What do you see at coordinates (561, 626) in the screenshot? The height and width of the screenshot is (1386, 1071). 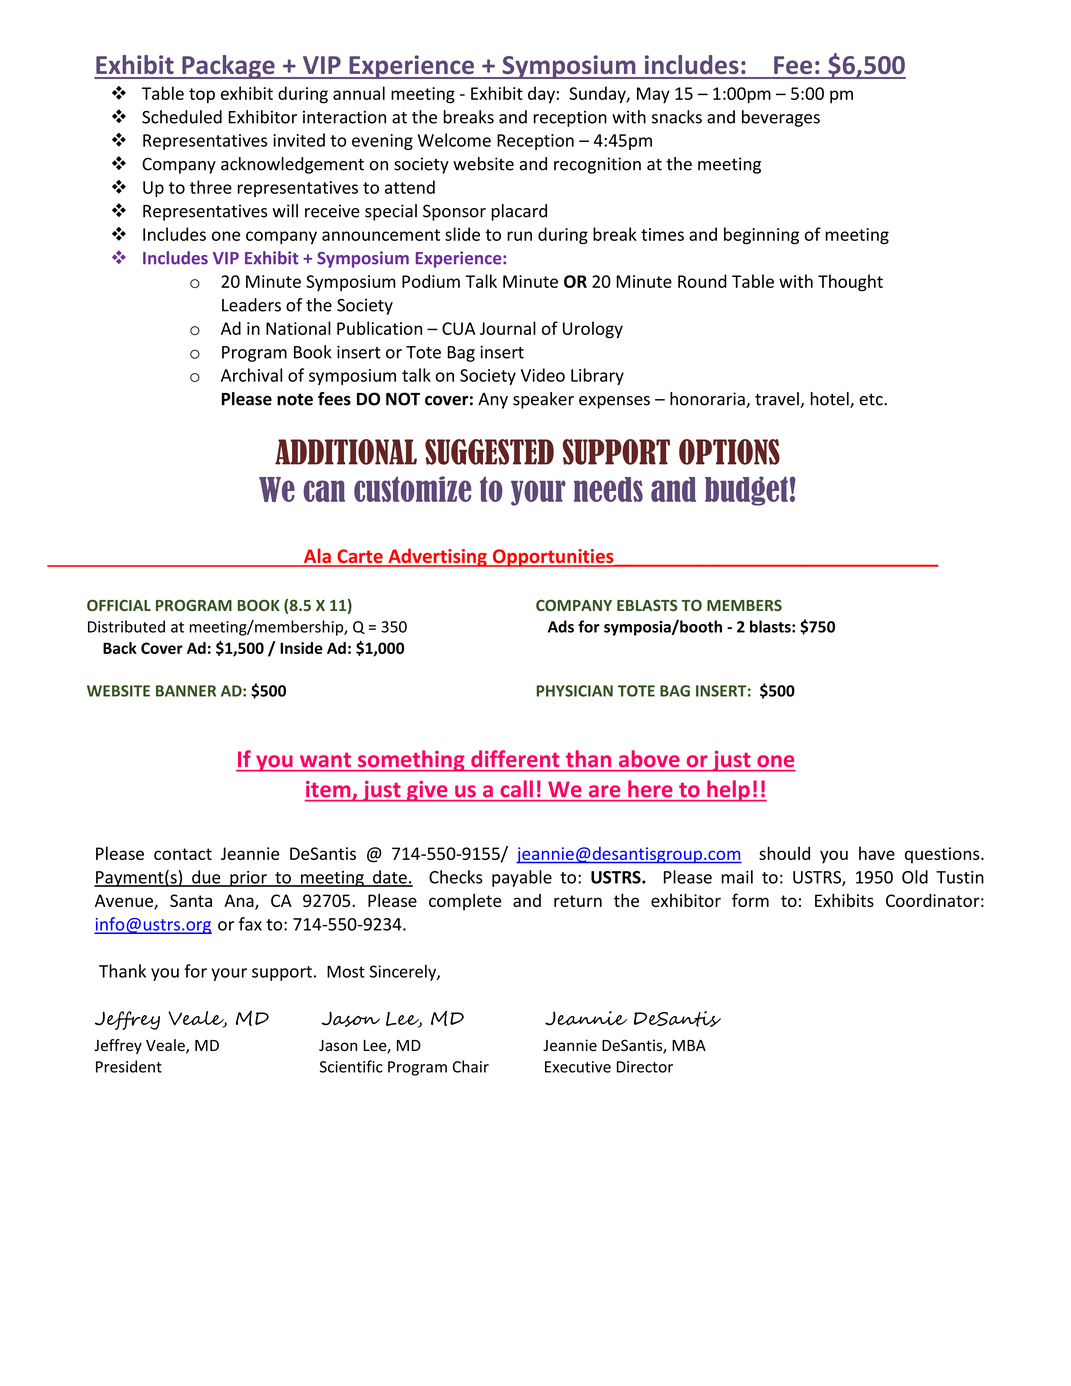 I see `Ads` at bounding box center [561, 626].
